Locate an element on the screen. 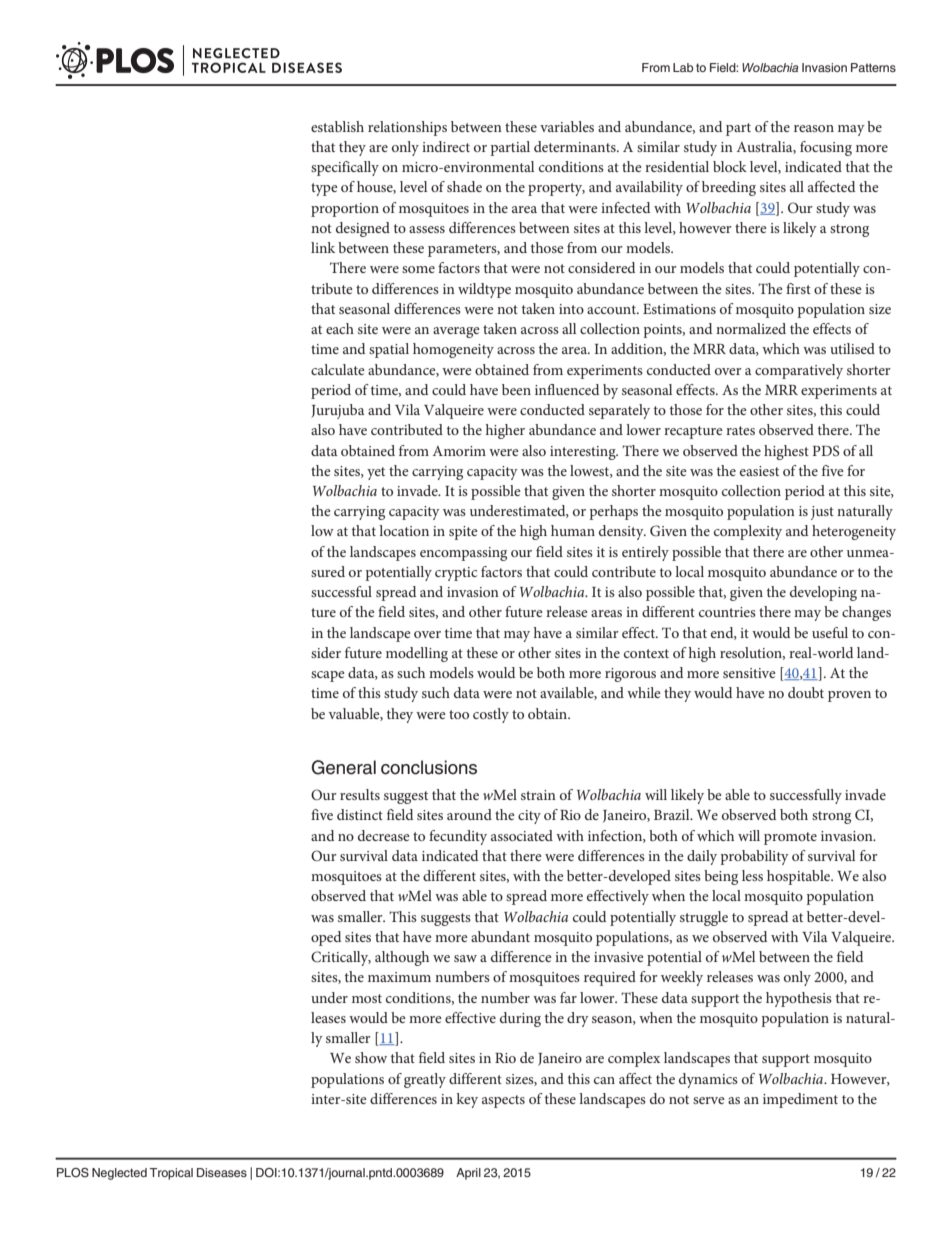 The width and height of the screenshot is (952, 1233). April is located at coordinates (468, 1174).
